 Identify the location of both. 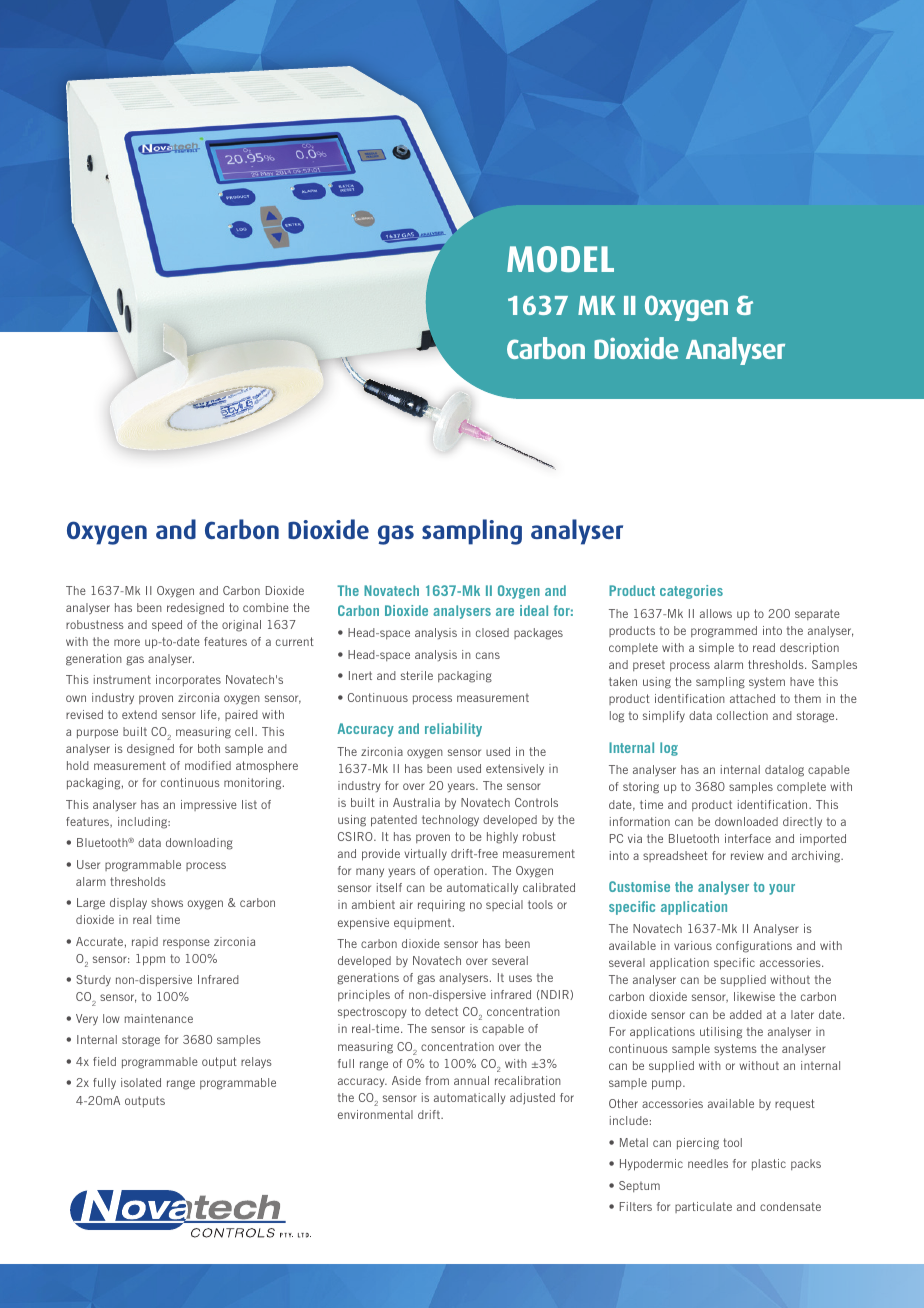
(209, 748).
